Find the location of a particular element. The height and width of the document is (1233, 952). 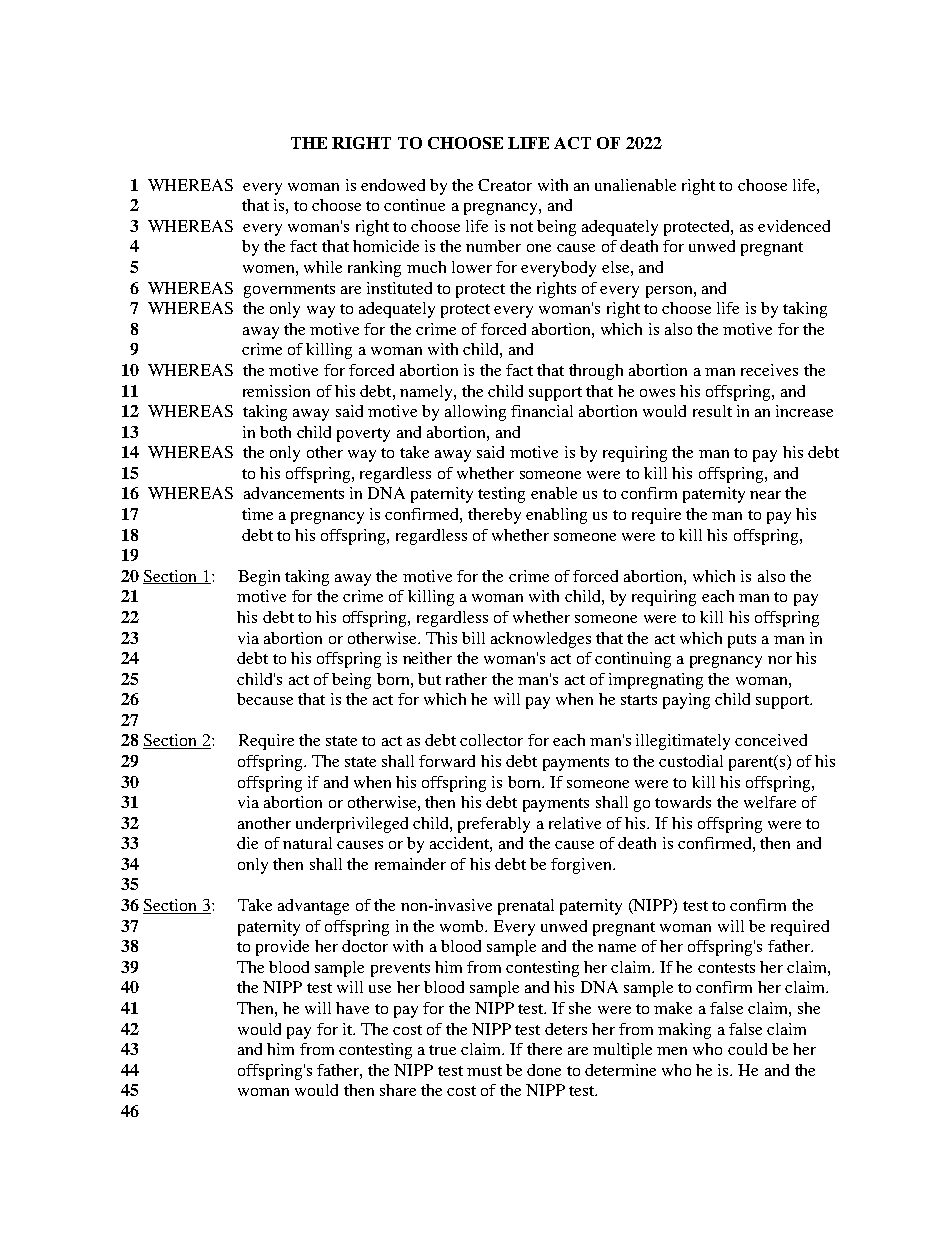

natural is located at coordinates (307, 843).
